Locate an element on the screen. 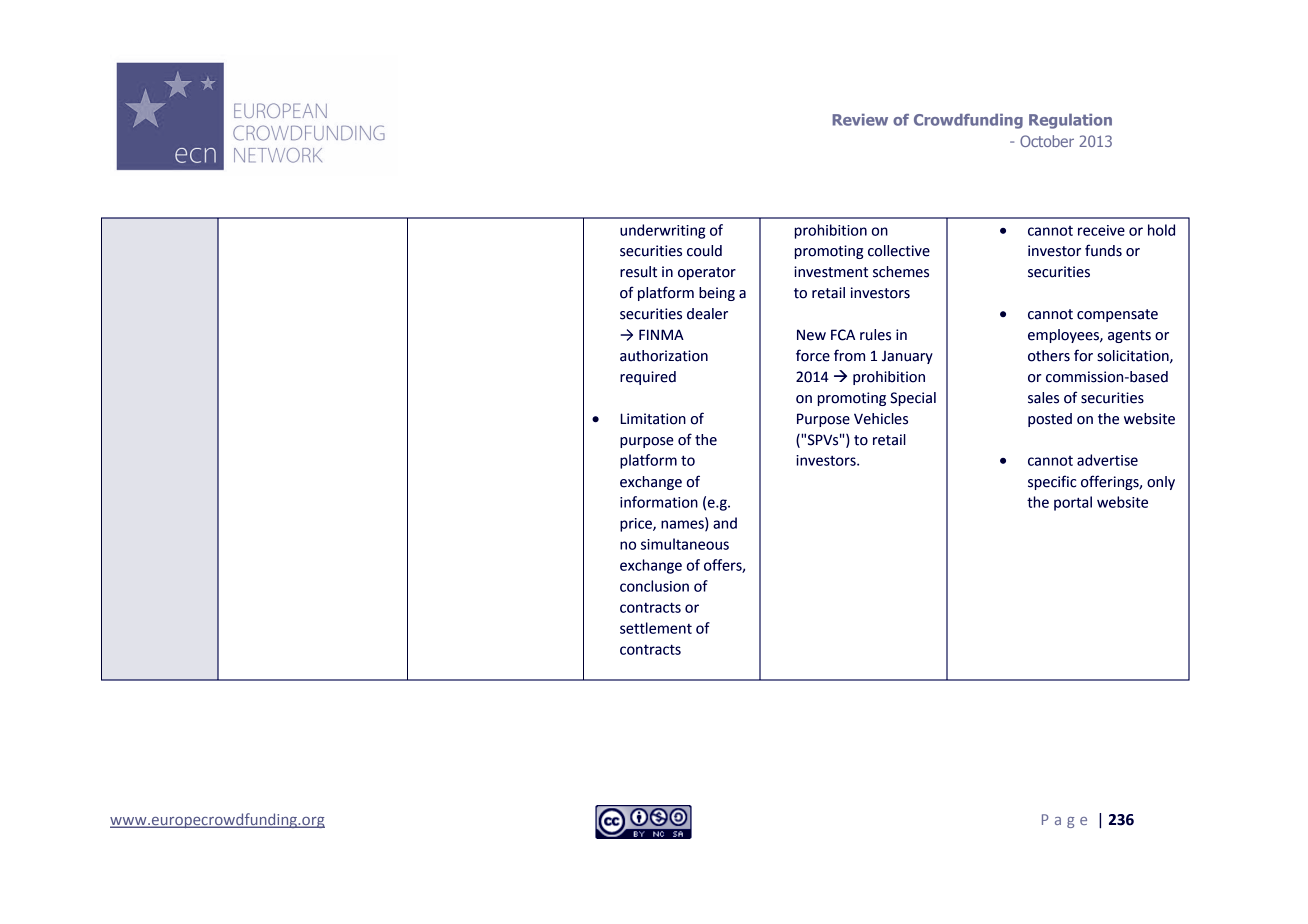 The width and height of the screenshot is (1308, 924). settlement is located at coordinates (656, 628).
